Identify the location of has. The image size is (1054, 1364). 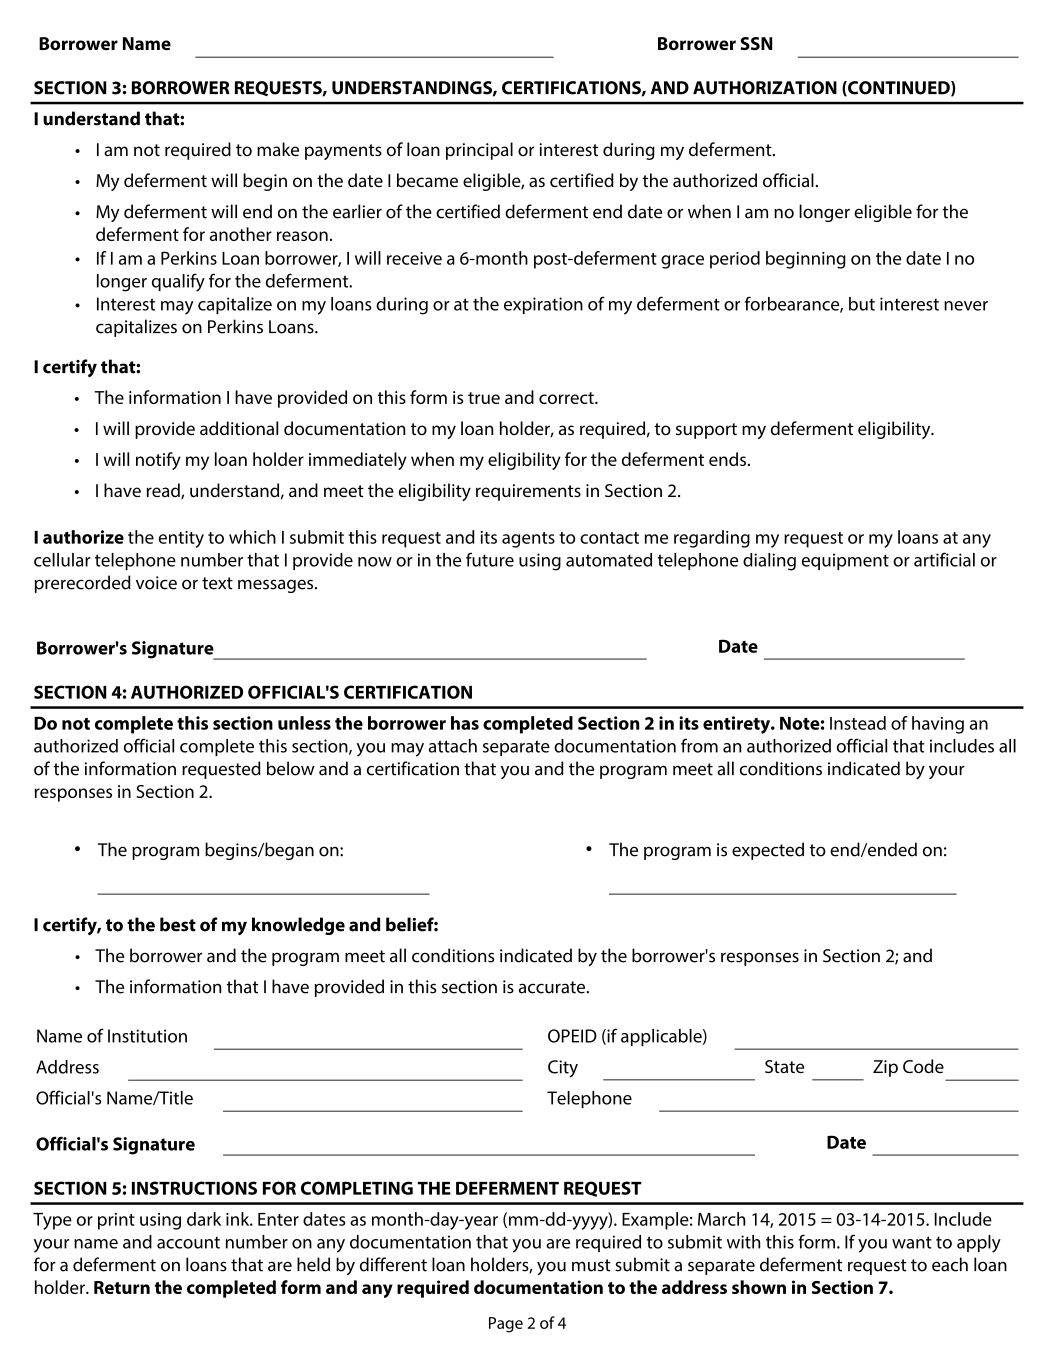
(465, 723).
